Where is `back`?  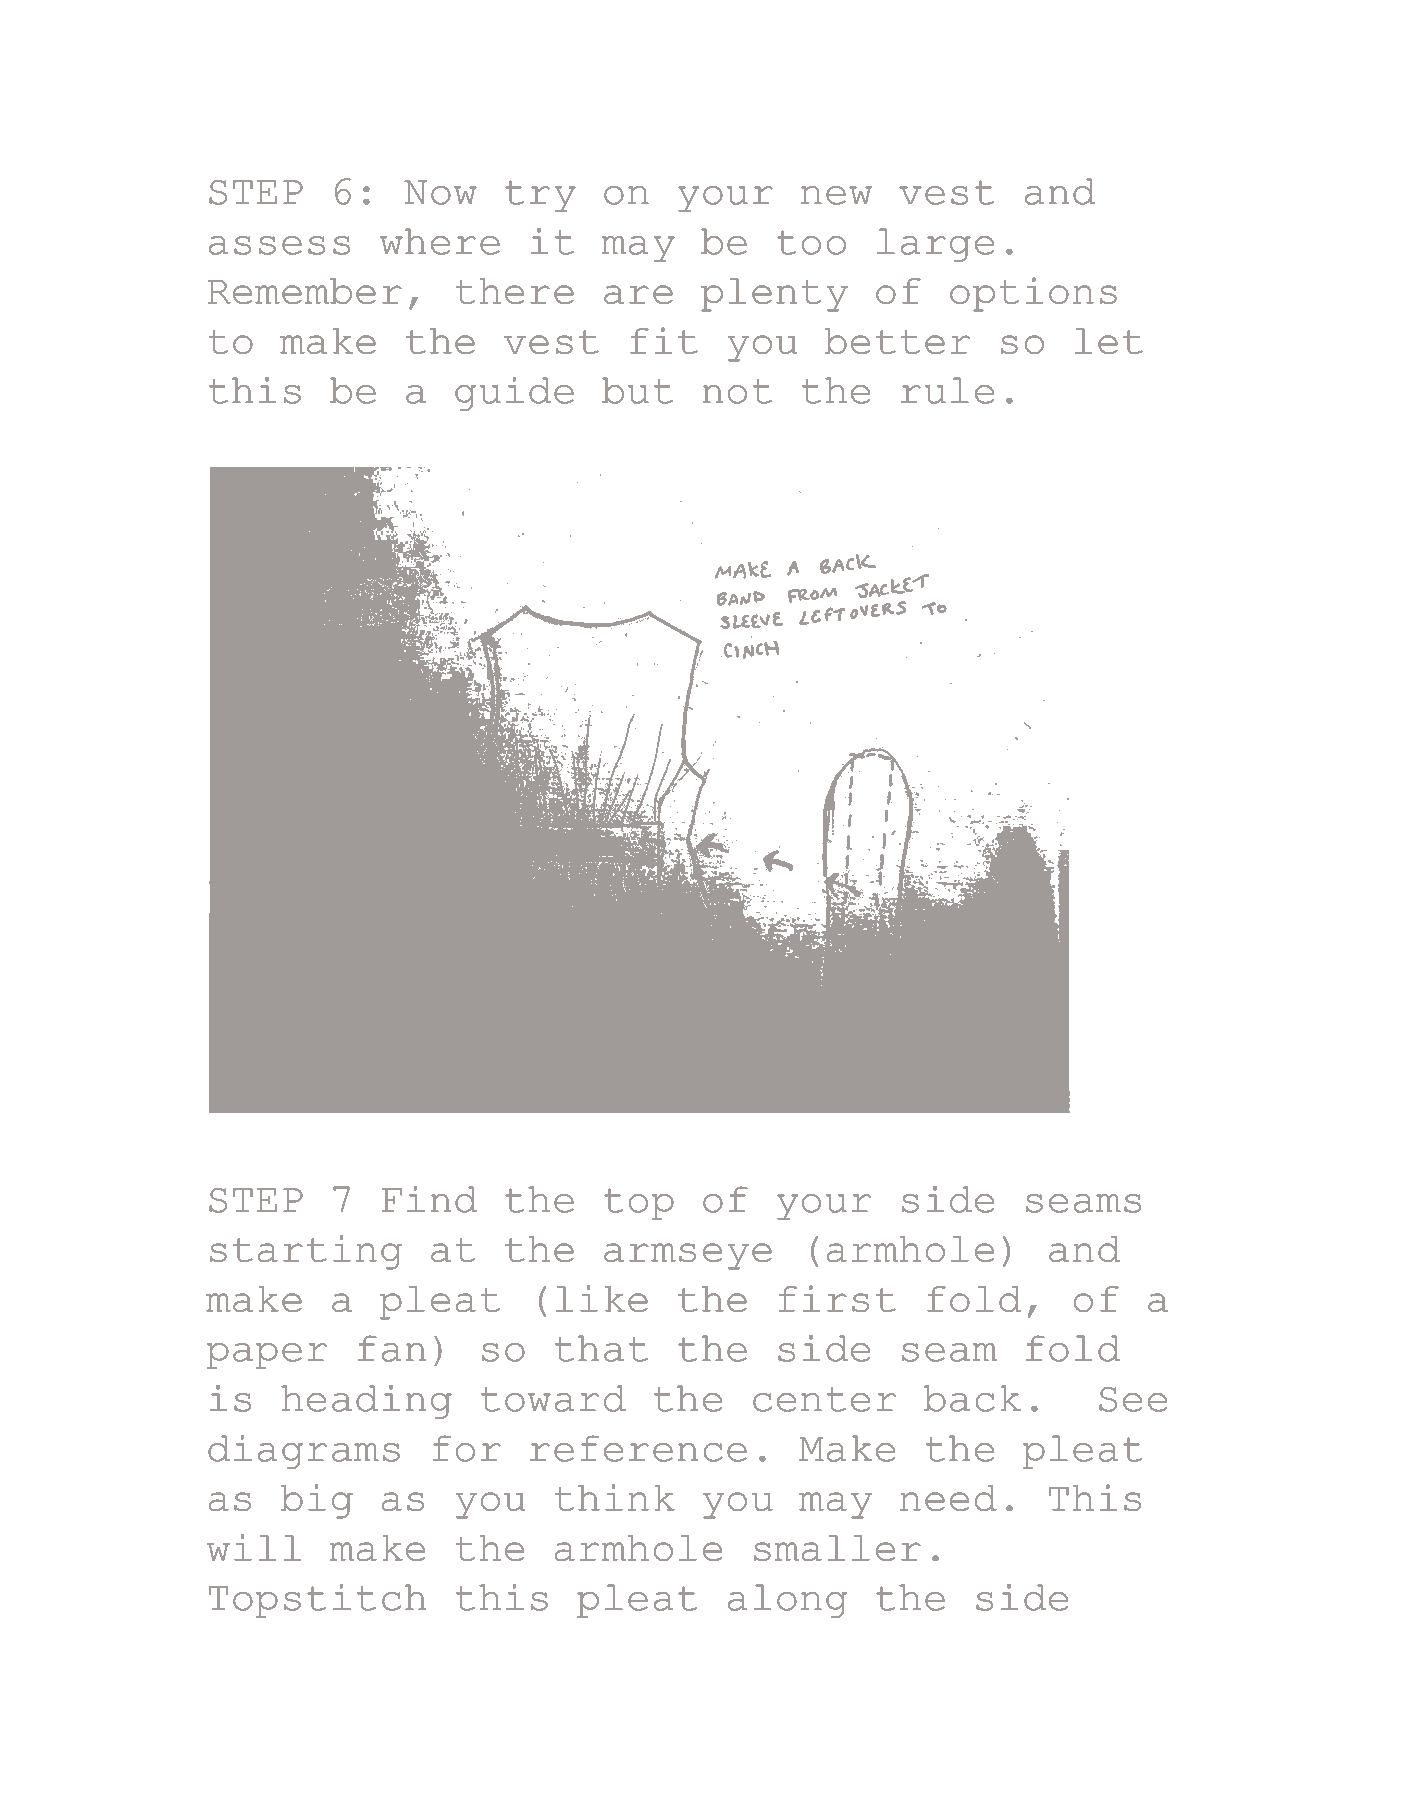
back is located at coordinates (972, 1398).
